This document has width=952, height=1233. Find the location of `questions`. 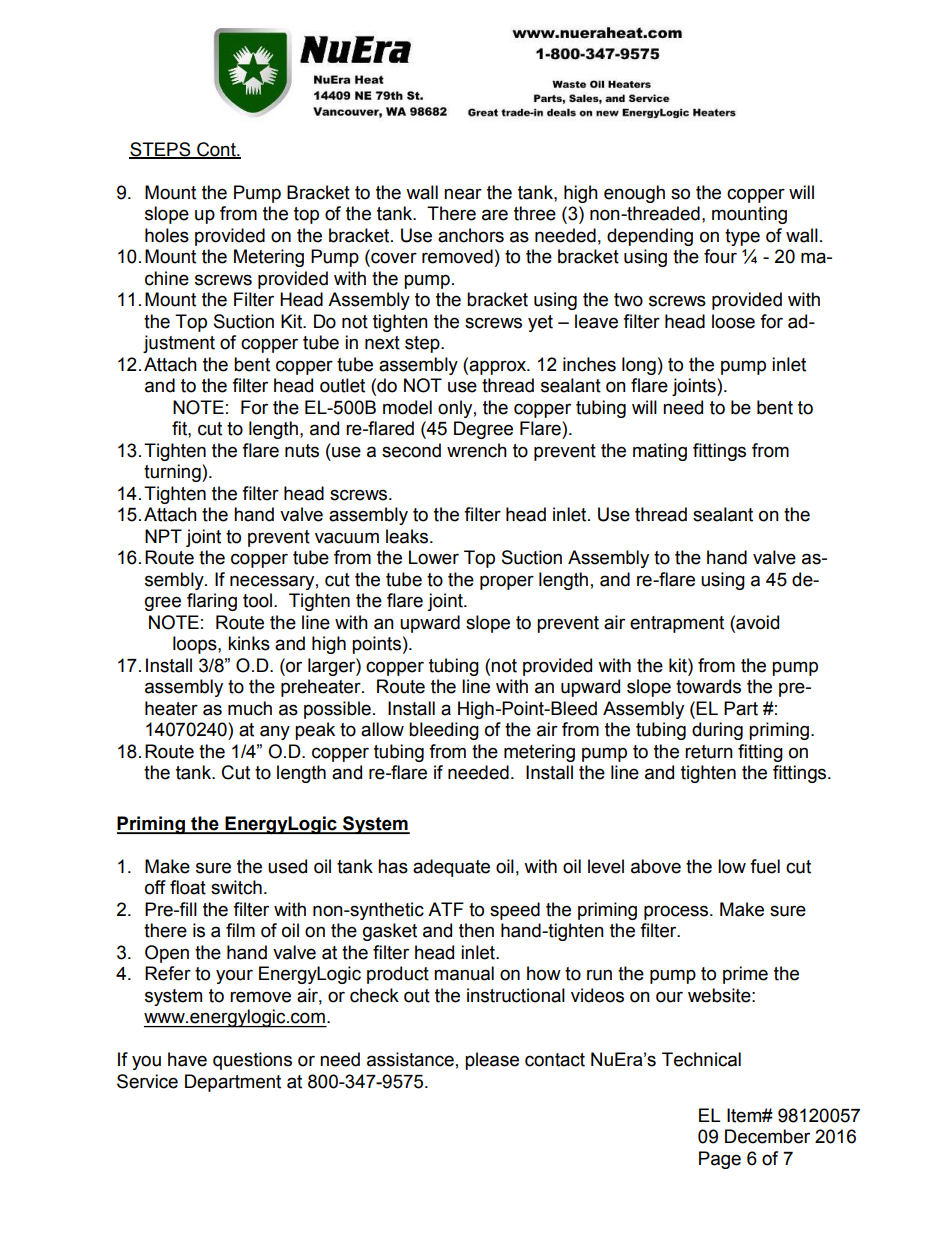

questions is located at coordinates (252, 1061).
